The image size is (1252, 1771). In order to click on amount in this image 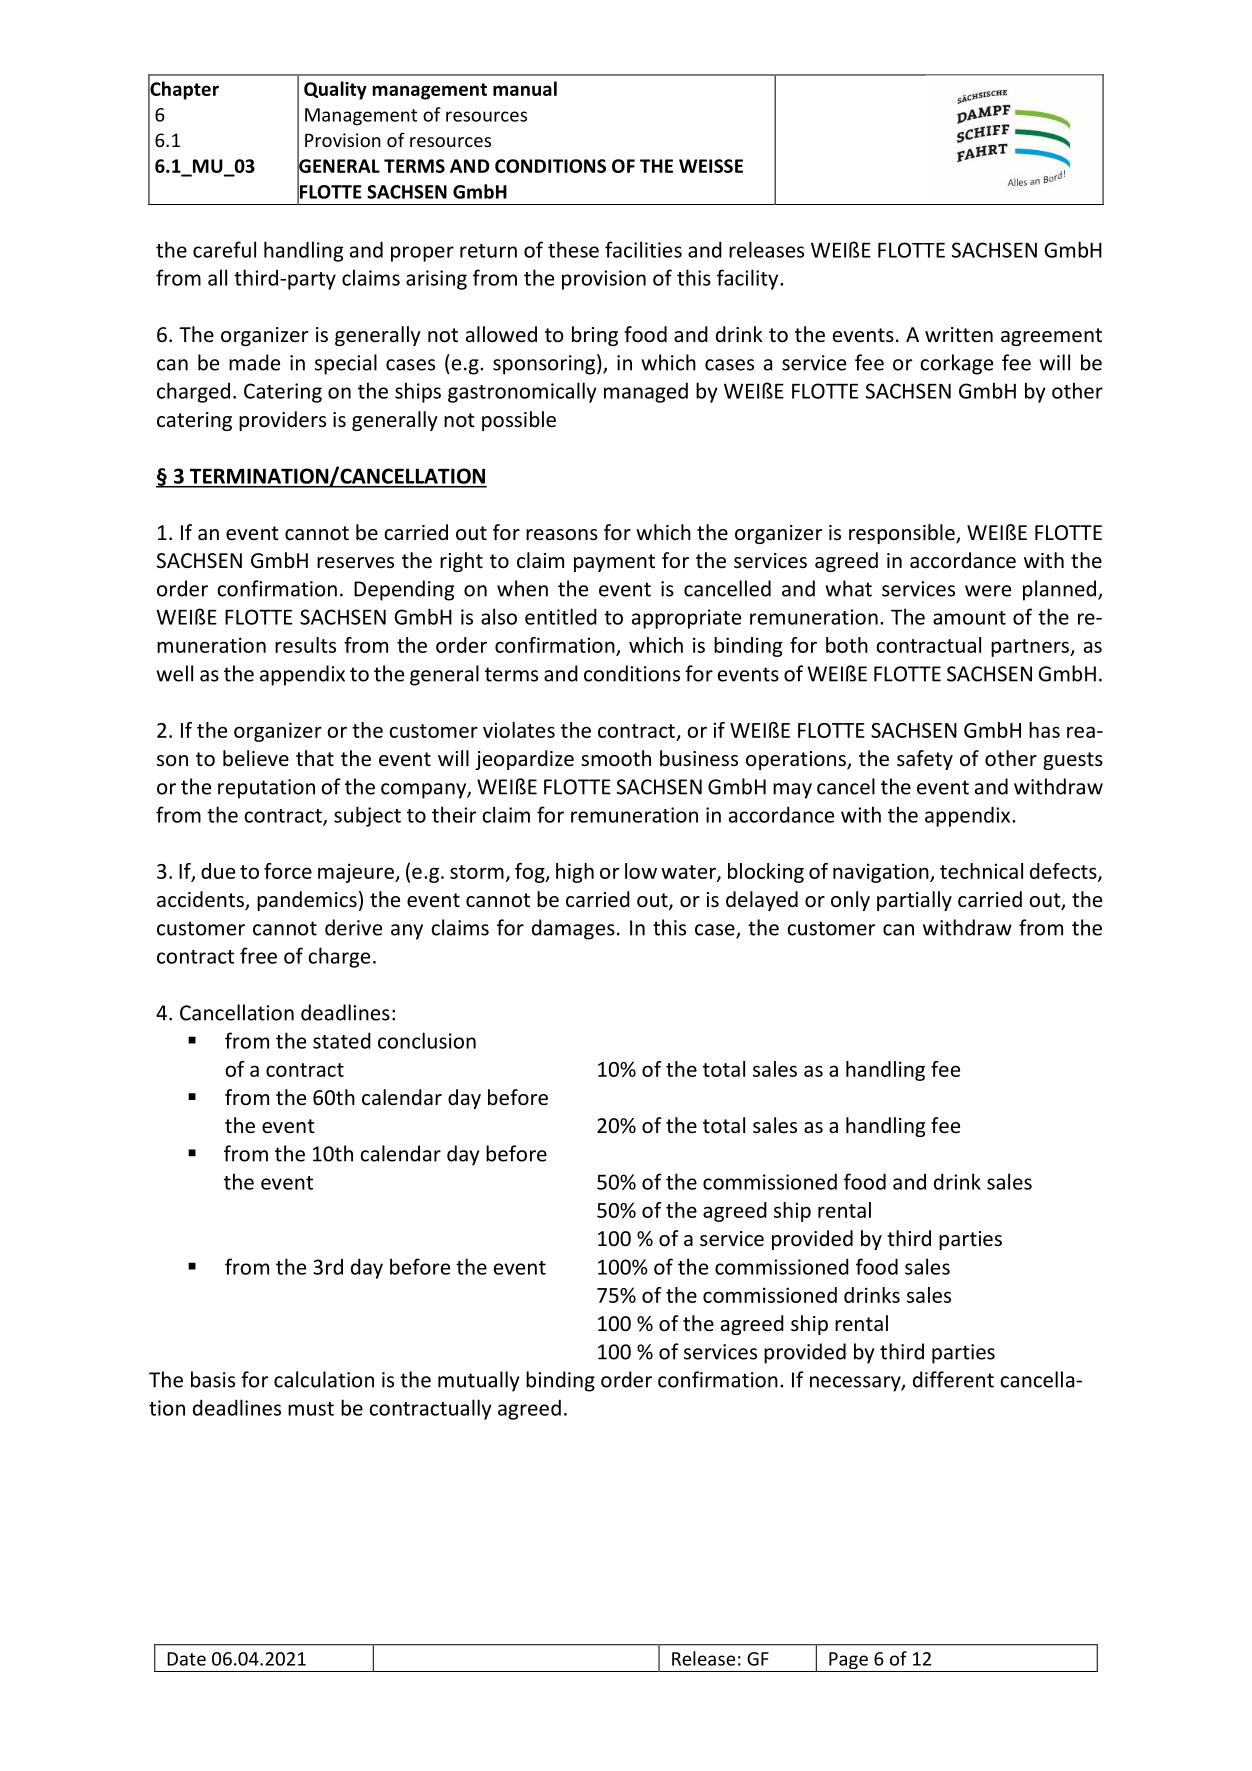, I will do `click(969, 618)`.
